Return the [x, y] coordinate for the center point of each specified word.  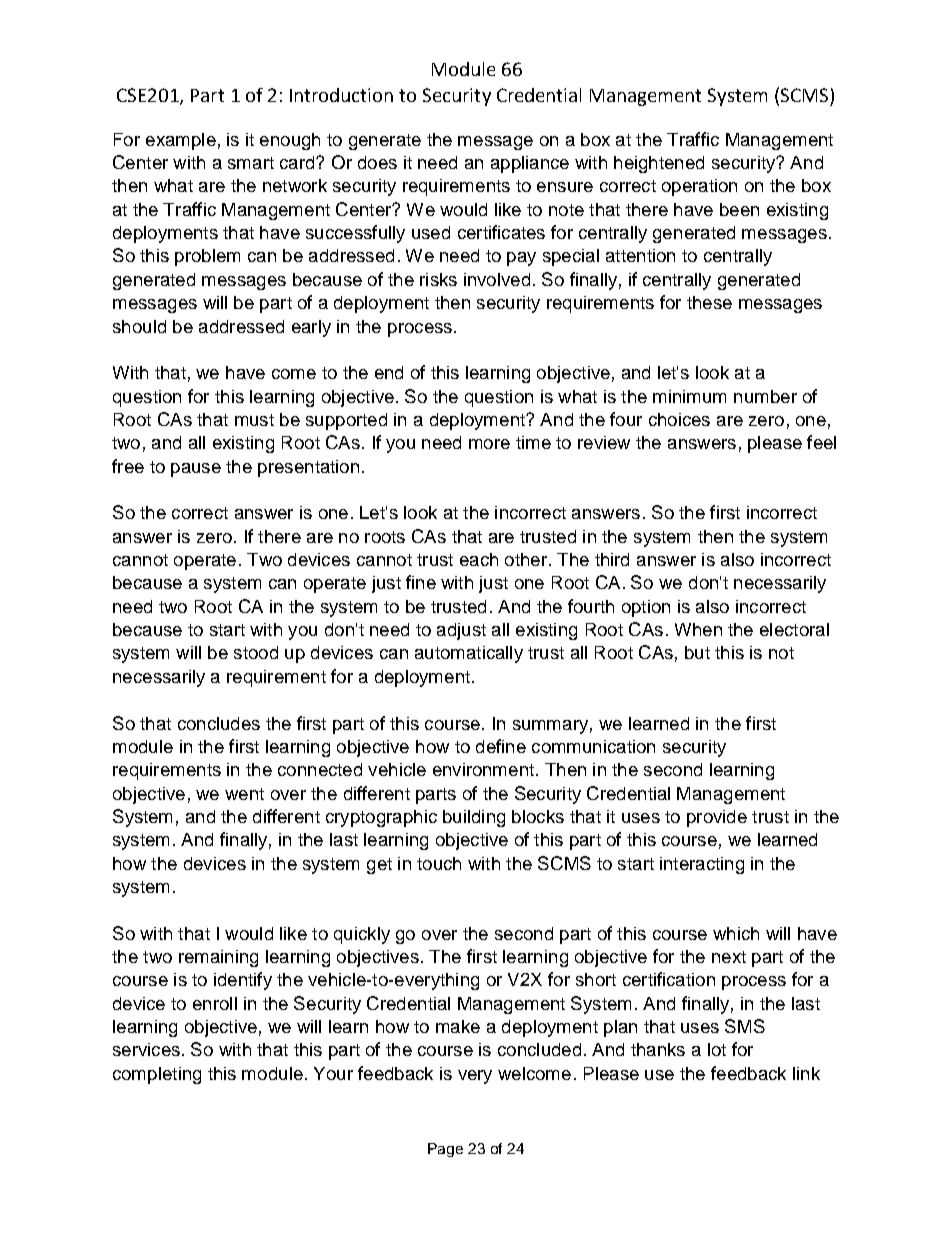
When [698, 629]
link [806, 1073]
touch [439, 863]
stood [256, 652]
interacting [702, 865]
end [389, 372]
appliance [530, 164]
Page [445, 1150]
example [181, 141]
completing [157, 1075]
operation [699, 187]
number [765, 396]
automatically [469, 654]
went [244, 794]
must [254, 420]
